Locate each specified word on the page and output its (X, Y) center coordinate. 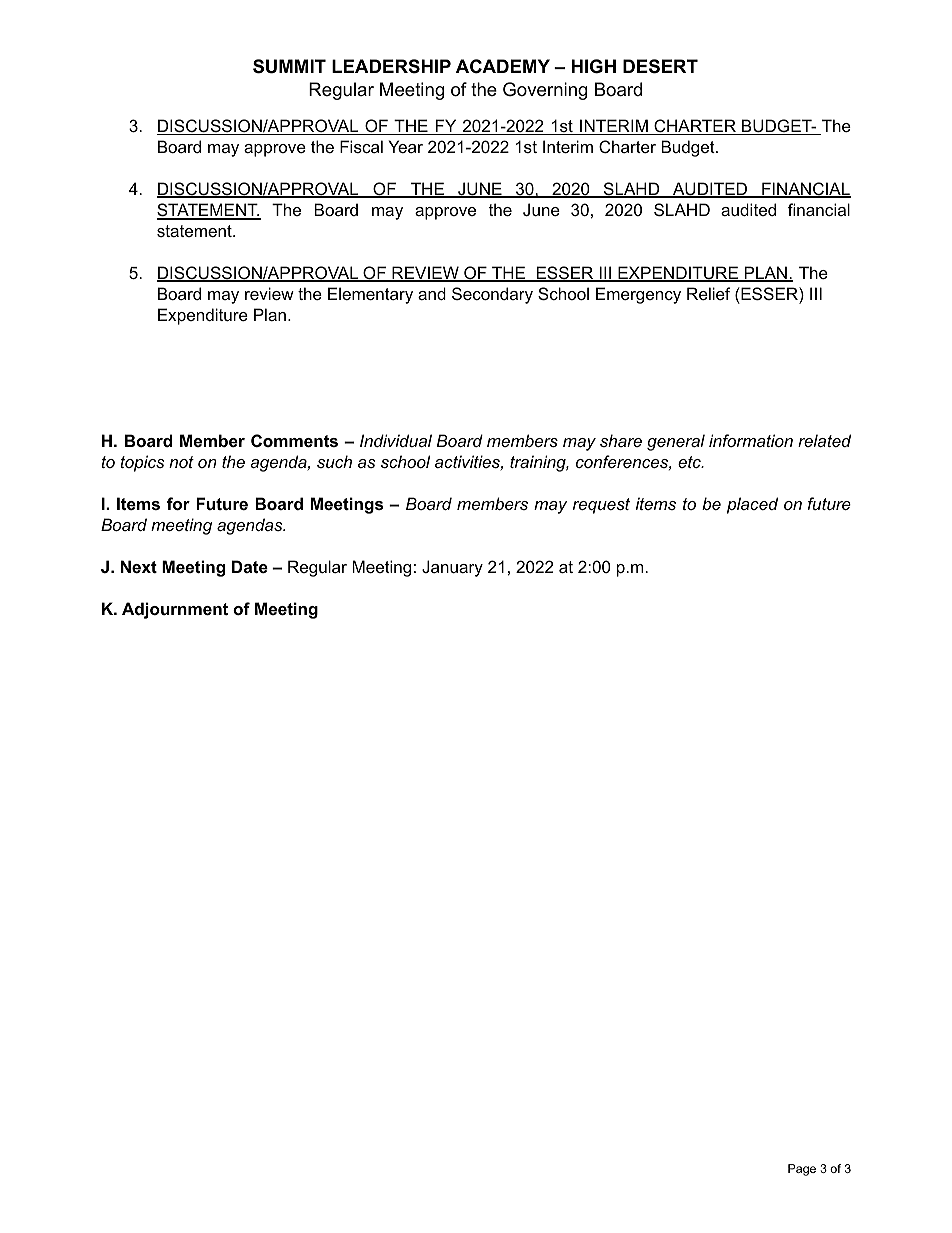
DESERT (660, 66)
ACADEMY (503, 66)
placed (752, 505)
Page (802, 1170)
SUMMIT (289, 66)
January (452, 568)
